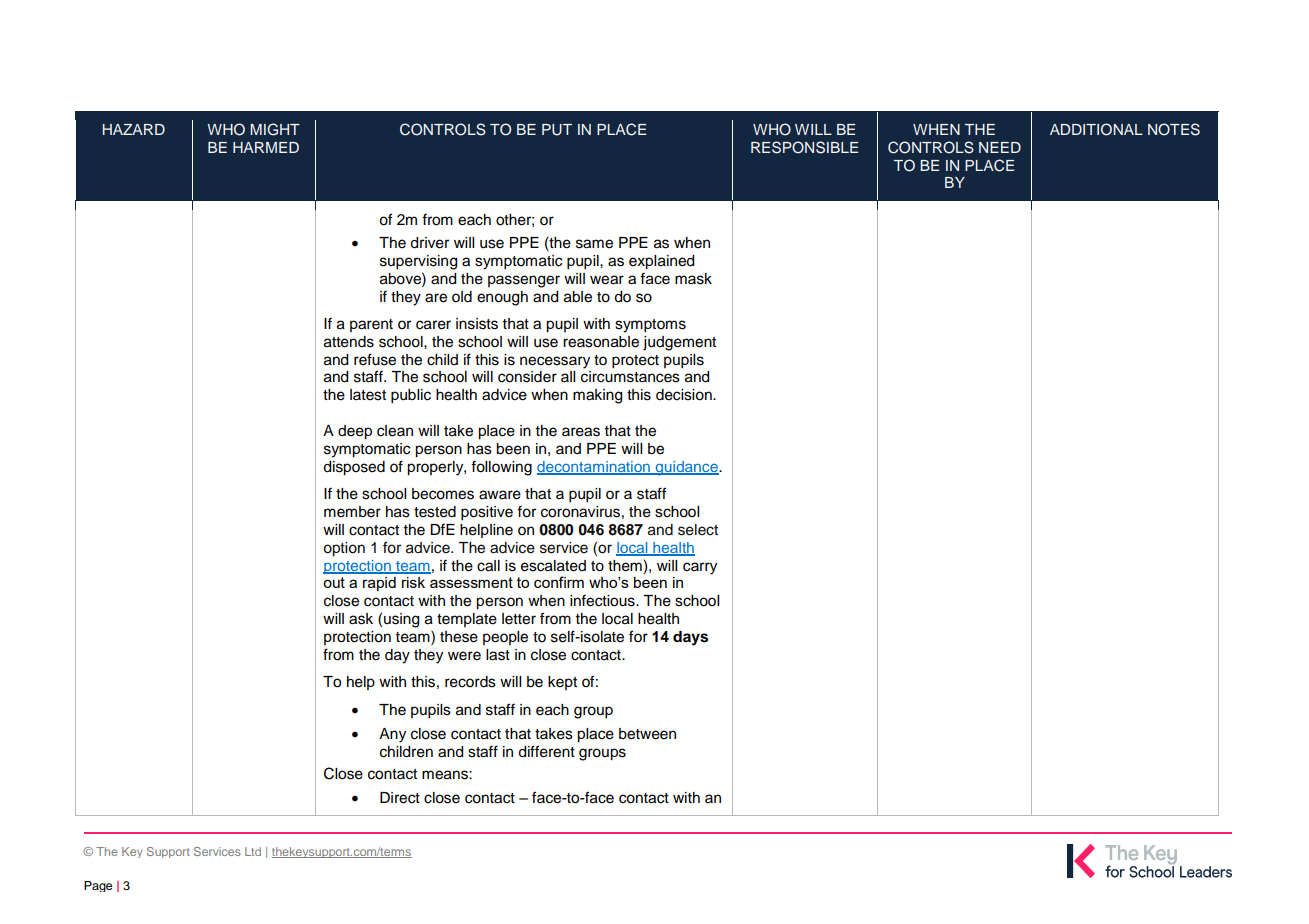 Image resolution: width=1309 pixels, height=924 pixels. I want to click on symptoms, so click(650, 326).
